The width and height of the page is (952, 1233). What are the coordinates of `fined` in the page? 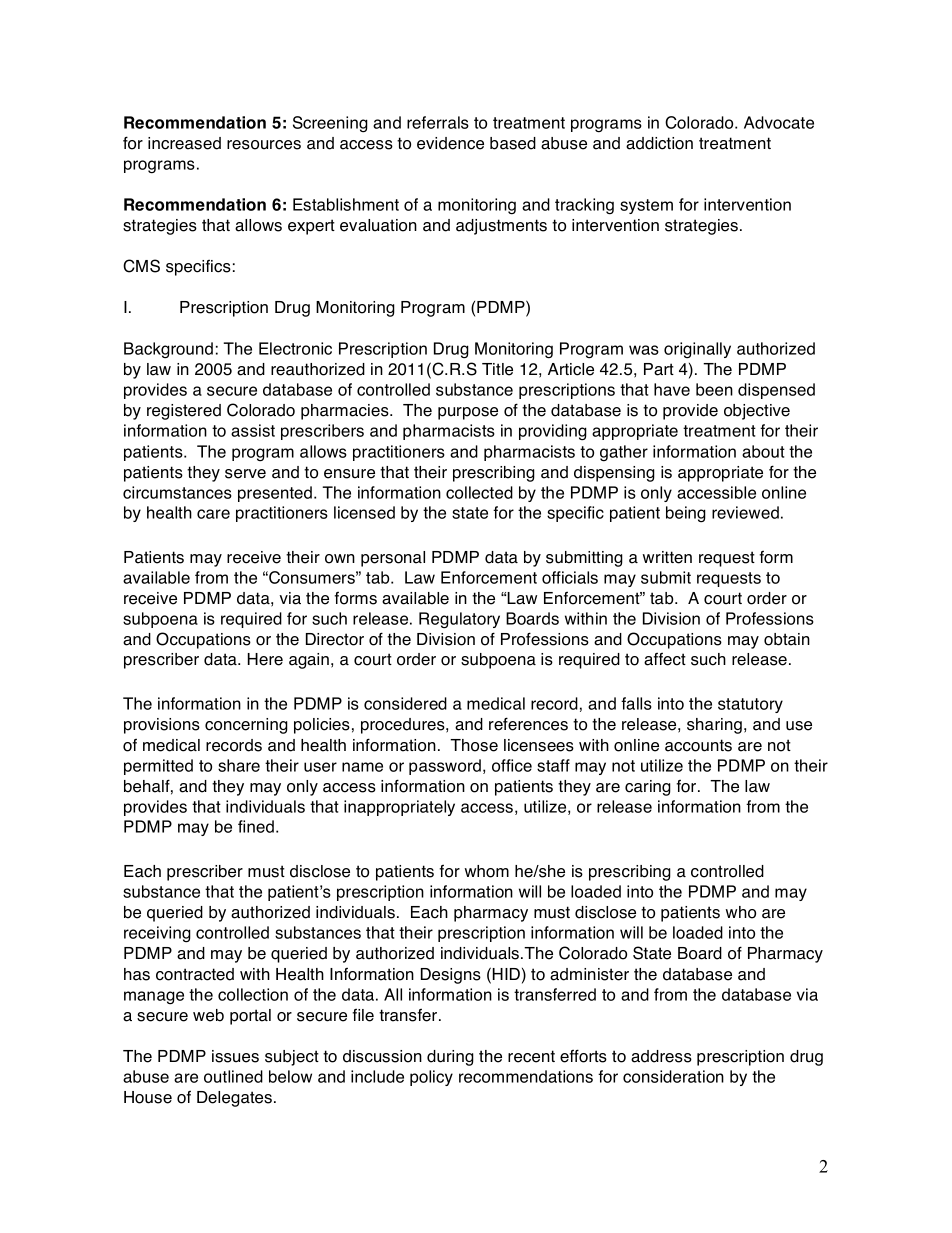 It's located at (256, 826).
